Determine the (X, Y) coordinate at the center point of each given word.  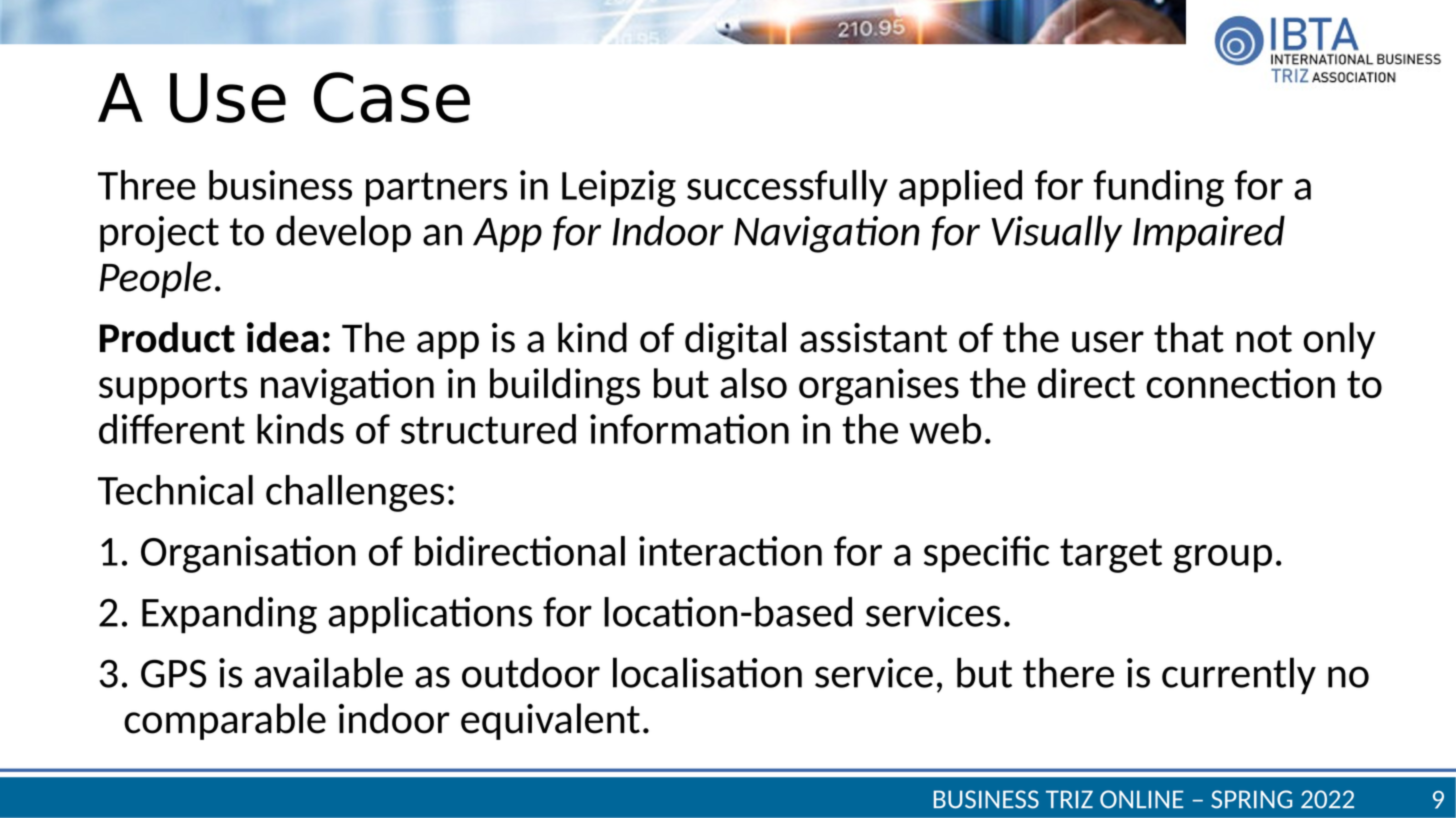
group (1222, 559)
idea (283, 337)
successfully (787, 188)
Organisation (248, 554)
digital (735, 341)
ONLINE (1142, 799)
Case (392, 97)
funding (1158, 188)
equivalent (550, 721)
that (1189, 337)
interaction (730, 551)
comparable (225, 721)
